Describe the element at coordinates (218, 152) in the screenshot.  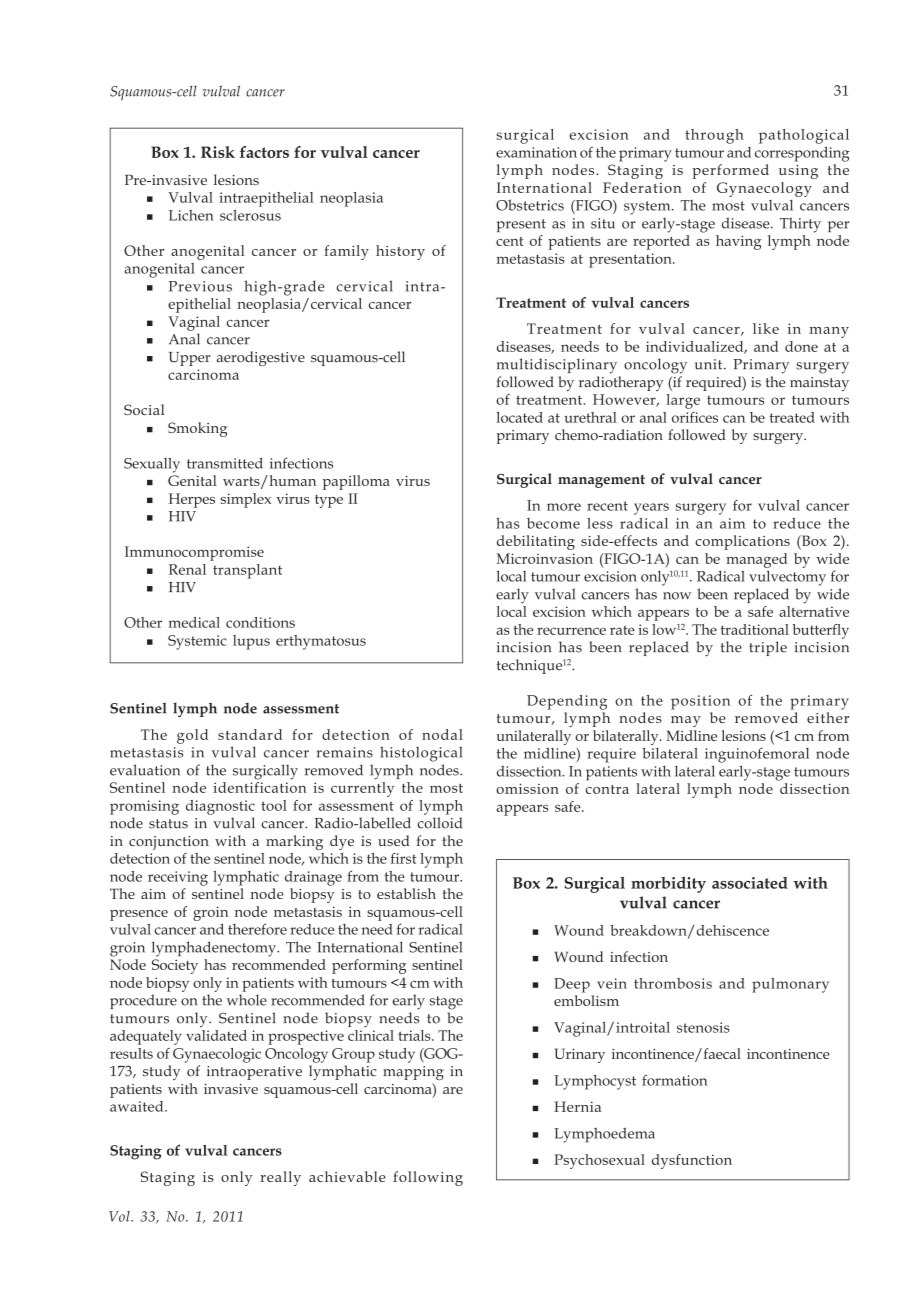
I see `Risk` at that location.
